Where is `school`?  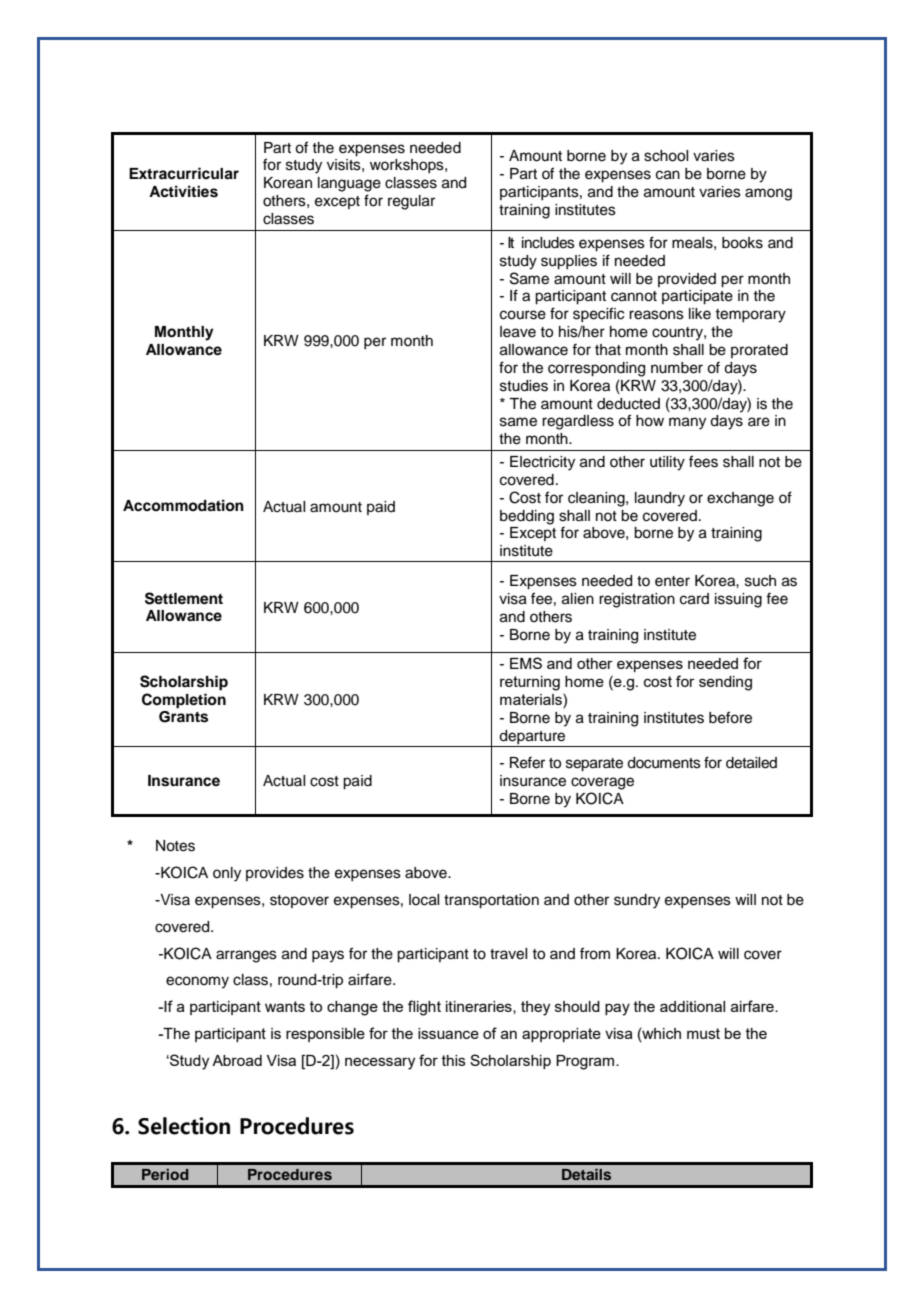
school is located at coordinates (666, 156).
